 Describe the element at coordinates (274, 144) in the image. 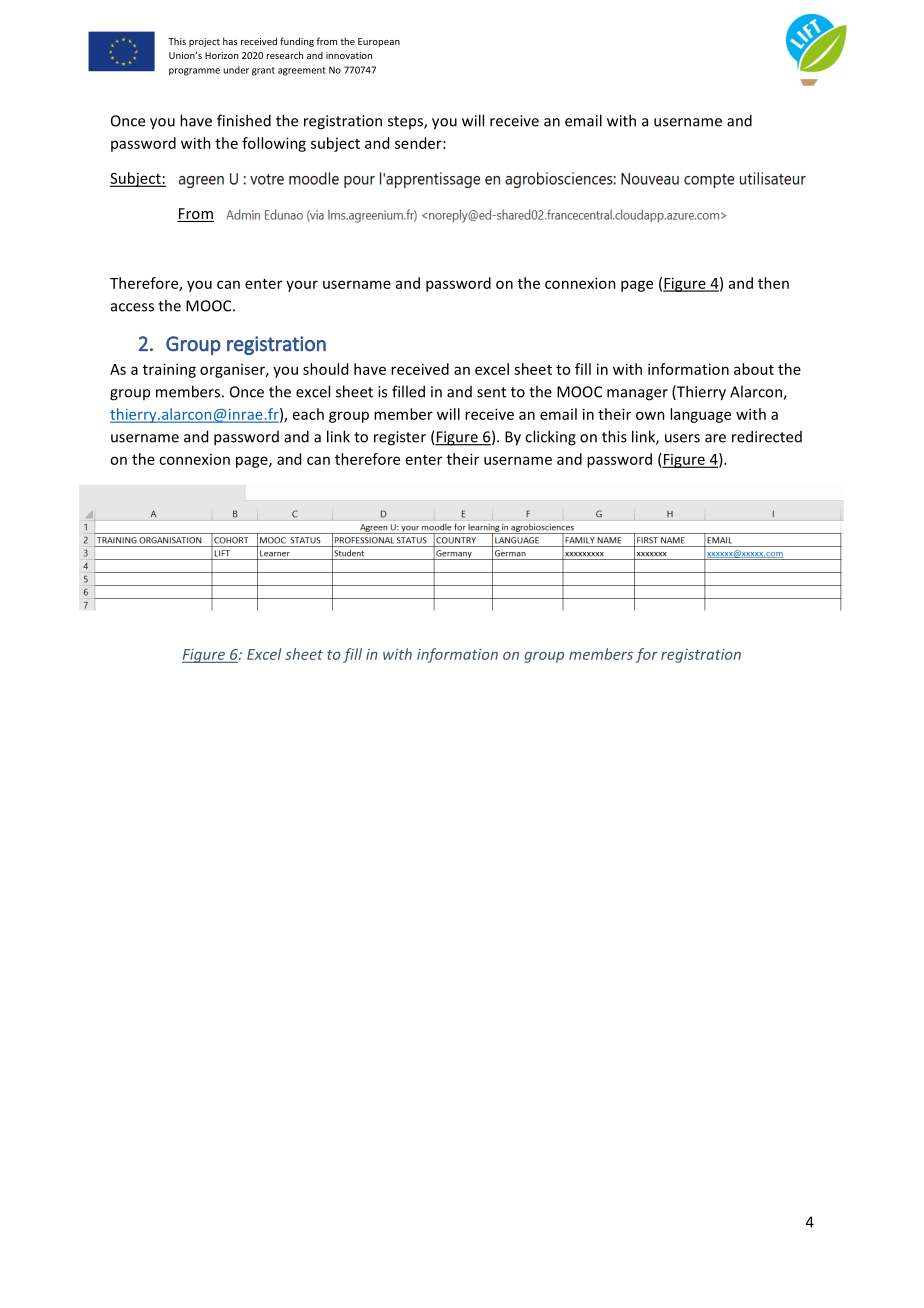

I see `following` at that location.
